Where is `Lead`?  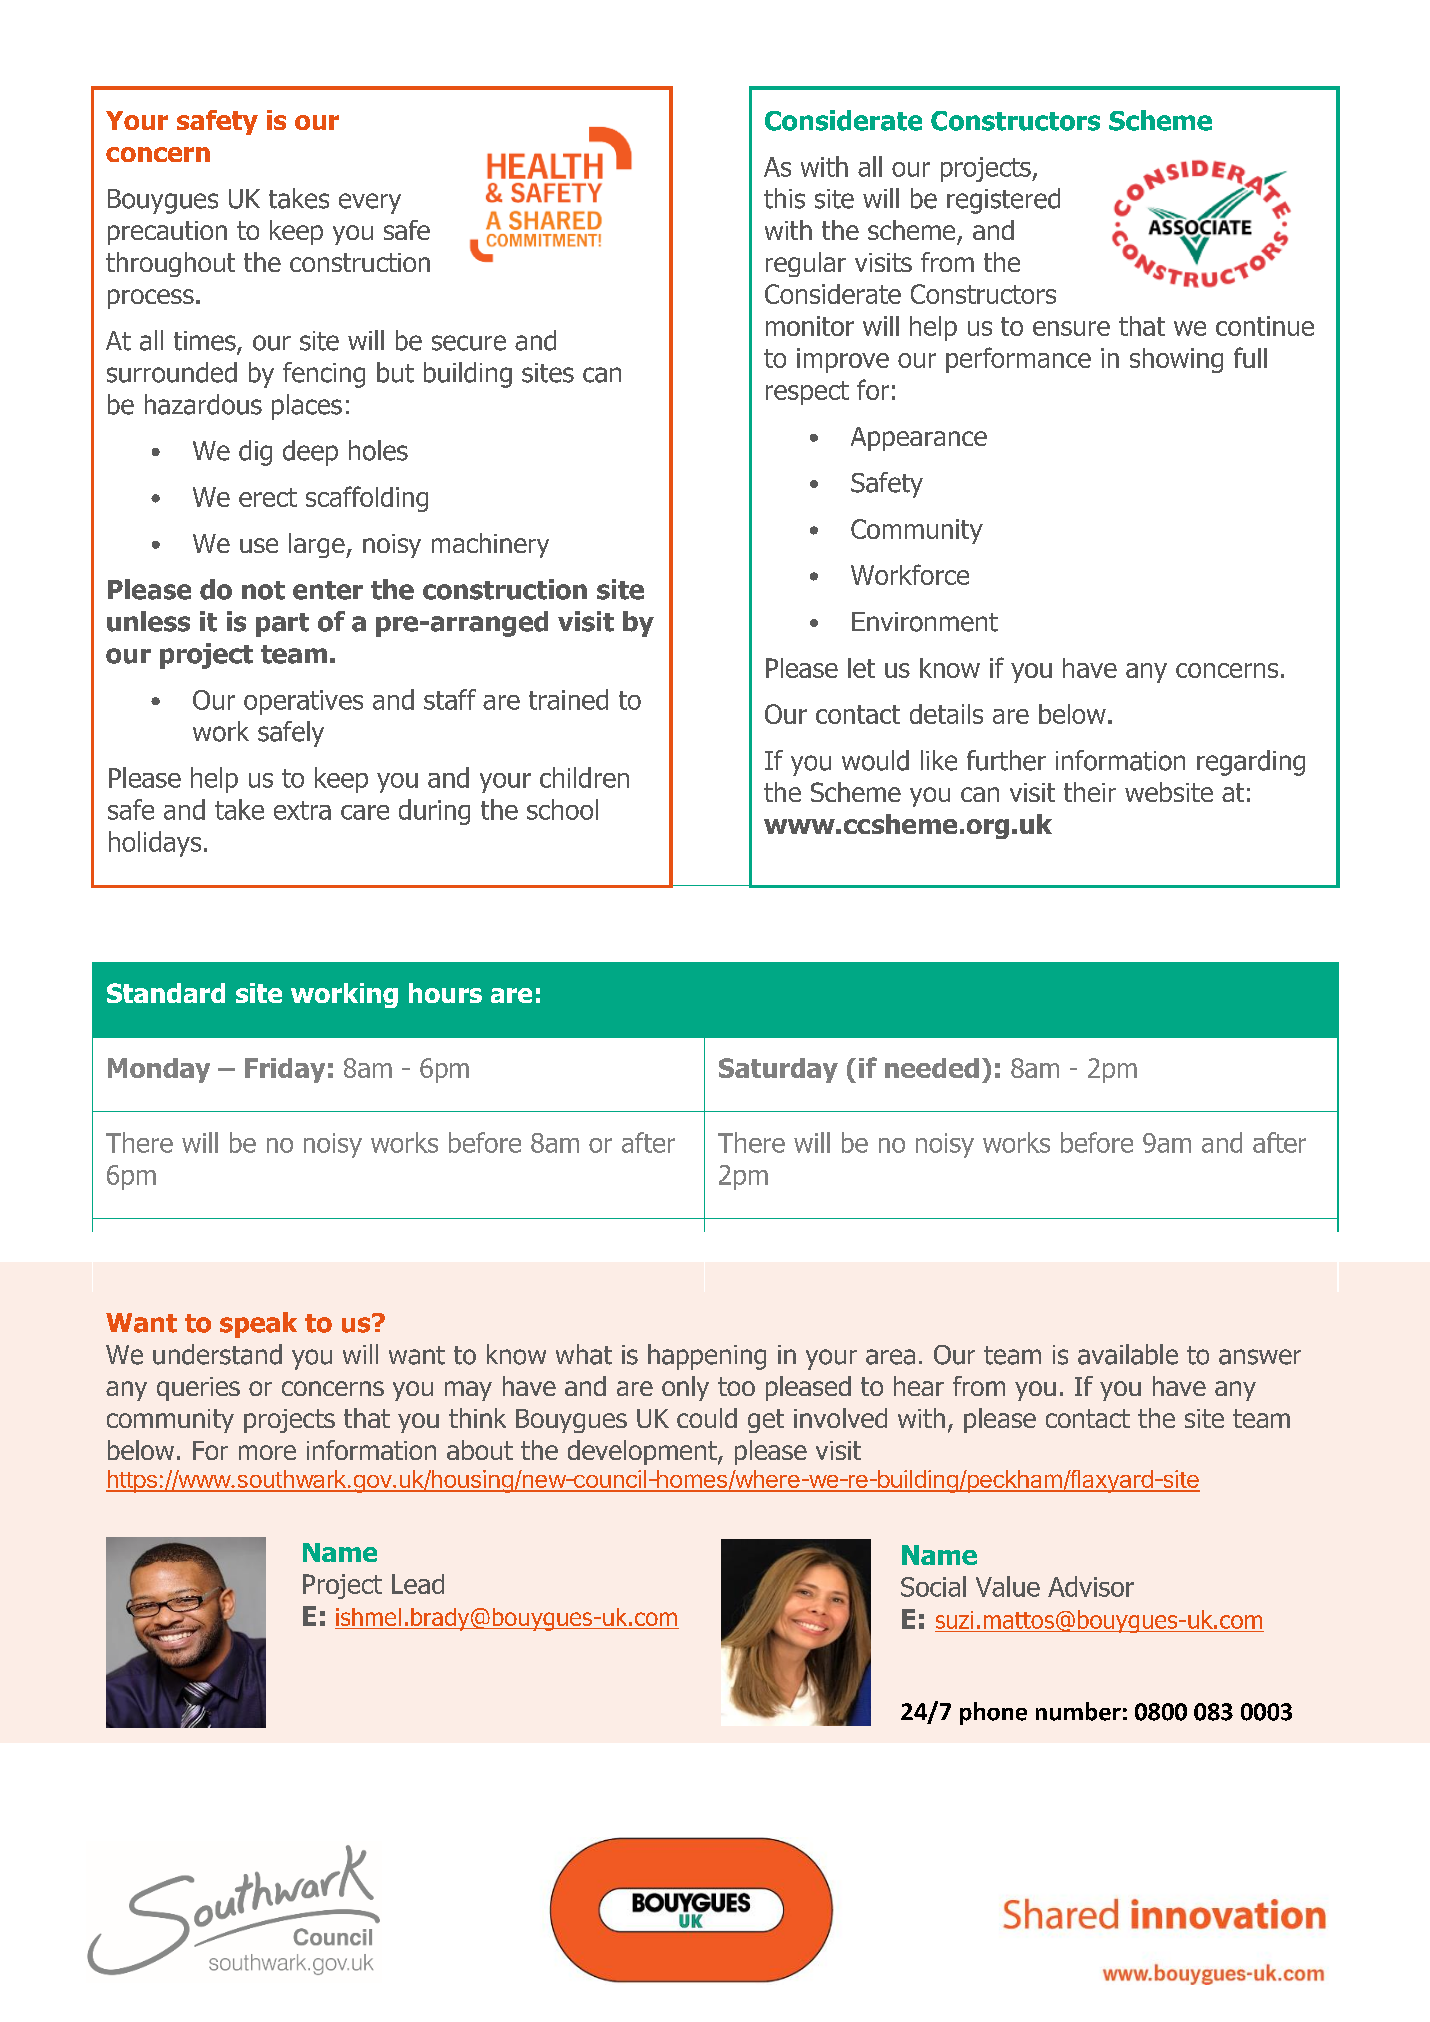
Lead is located at coordinates (418, 1584).
